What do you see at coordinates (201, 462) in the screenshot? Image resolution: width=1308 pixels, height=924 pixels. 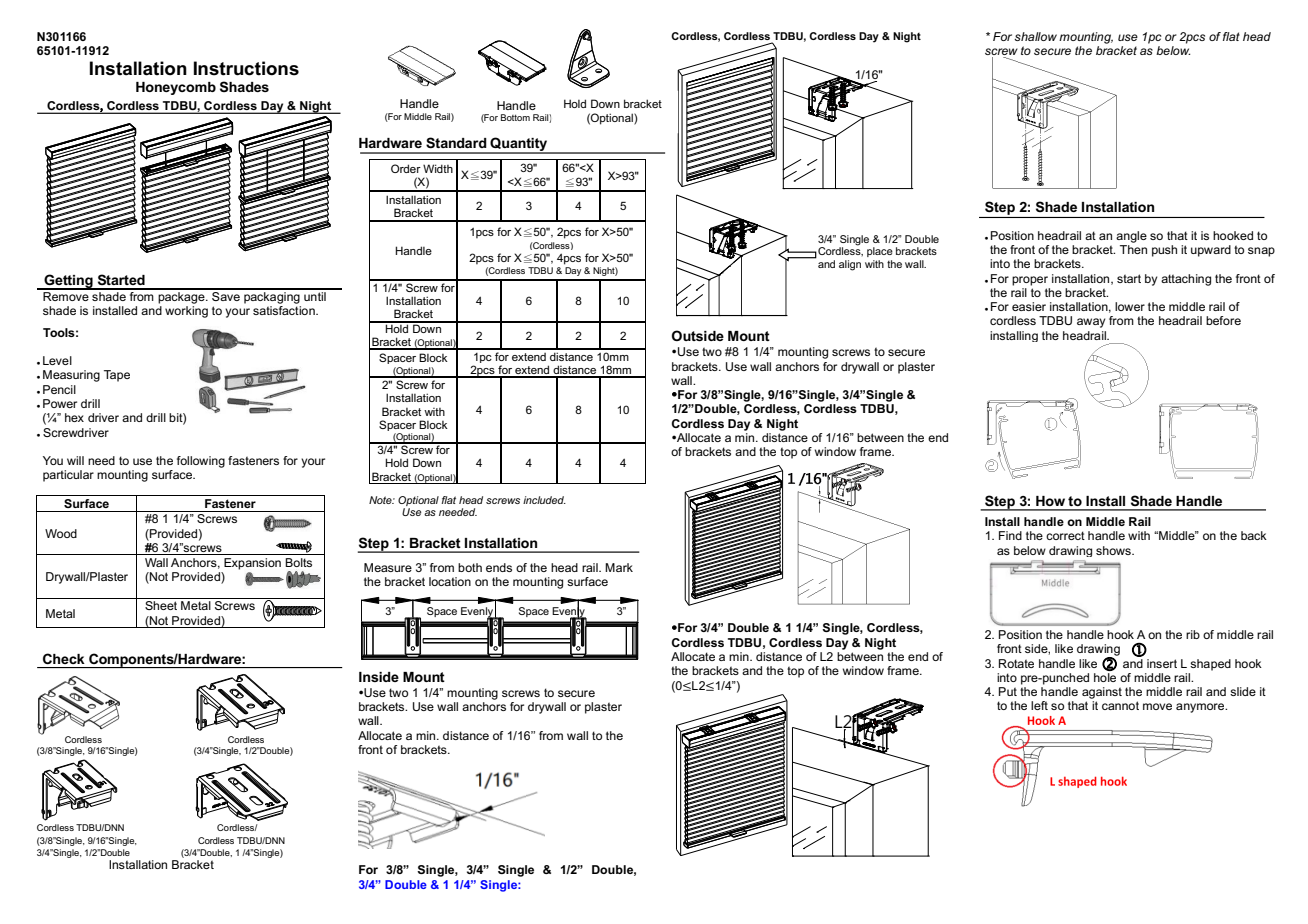 I see `following` at bounding box center [201, 462].
